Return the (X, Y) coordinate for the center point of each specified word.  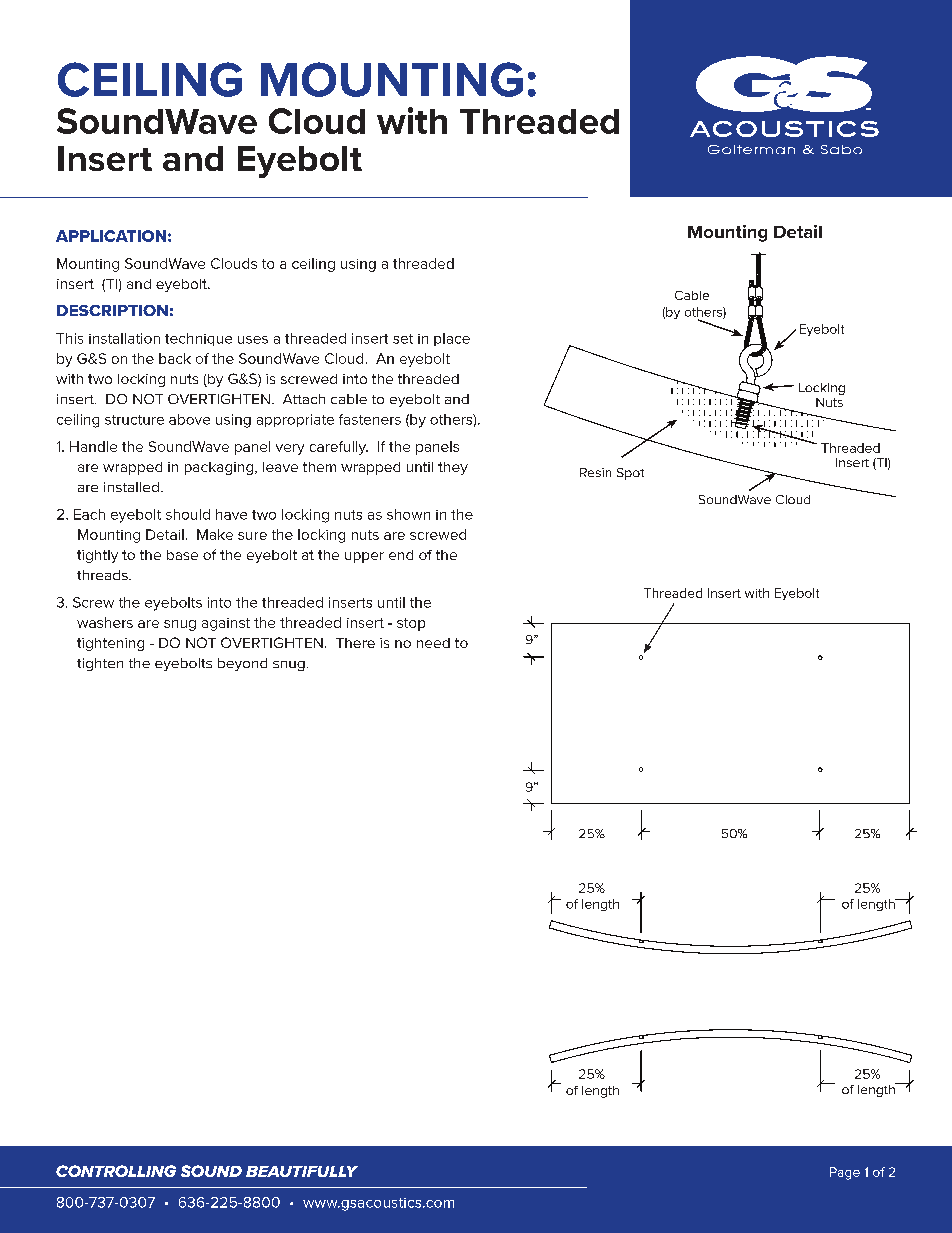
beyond (242, 664)
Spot (630, 474)
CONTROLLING (116, 1171)
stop (411, 624)
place (452, 339)
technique (198, 339)
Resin (595, 472)
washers (105, 622)
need (433, 643)
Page (845, 1173)
